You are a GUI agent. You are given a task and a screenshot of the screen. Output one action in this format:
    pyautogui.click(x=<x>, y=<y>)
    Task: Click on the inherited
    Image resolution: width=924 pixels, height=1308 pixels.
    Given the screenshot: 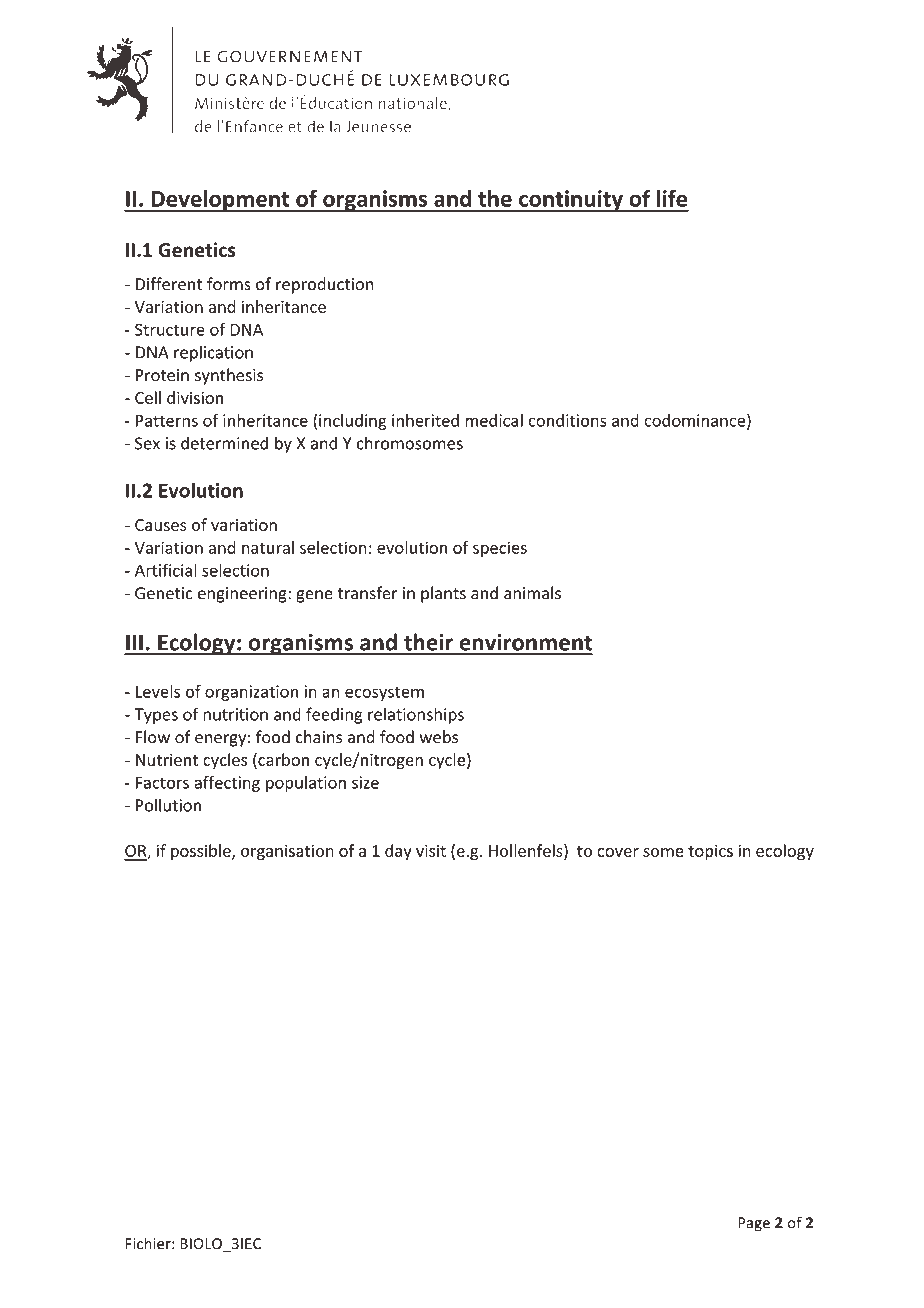 What is the action you would take?
    pyautogui.click(x=425, y=420)
